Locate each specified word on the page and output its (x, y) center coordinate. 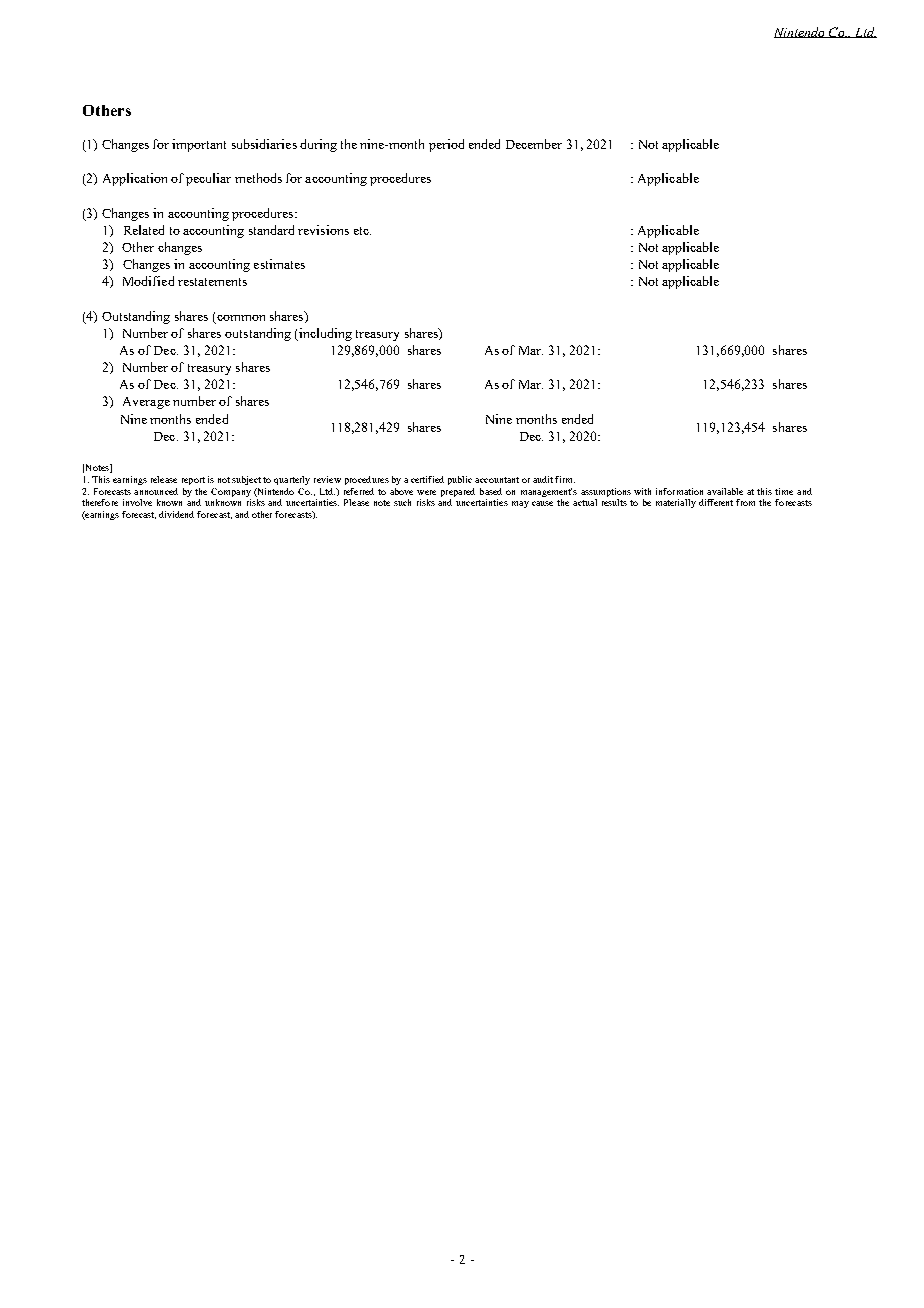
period (446, 145)
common (241, 318)
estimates (279, 264)
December (534, 144)
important (199, 145)
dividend (176, 514)
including (324, 334)
